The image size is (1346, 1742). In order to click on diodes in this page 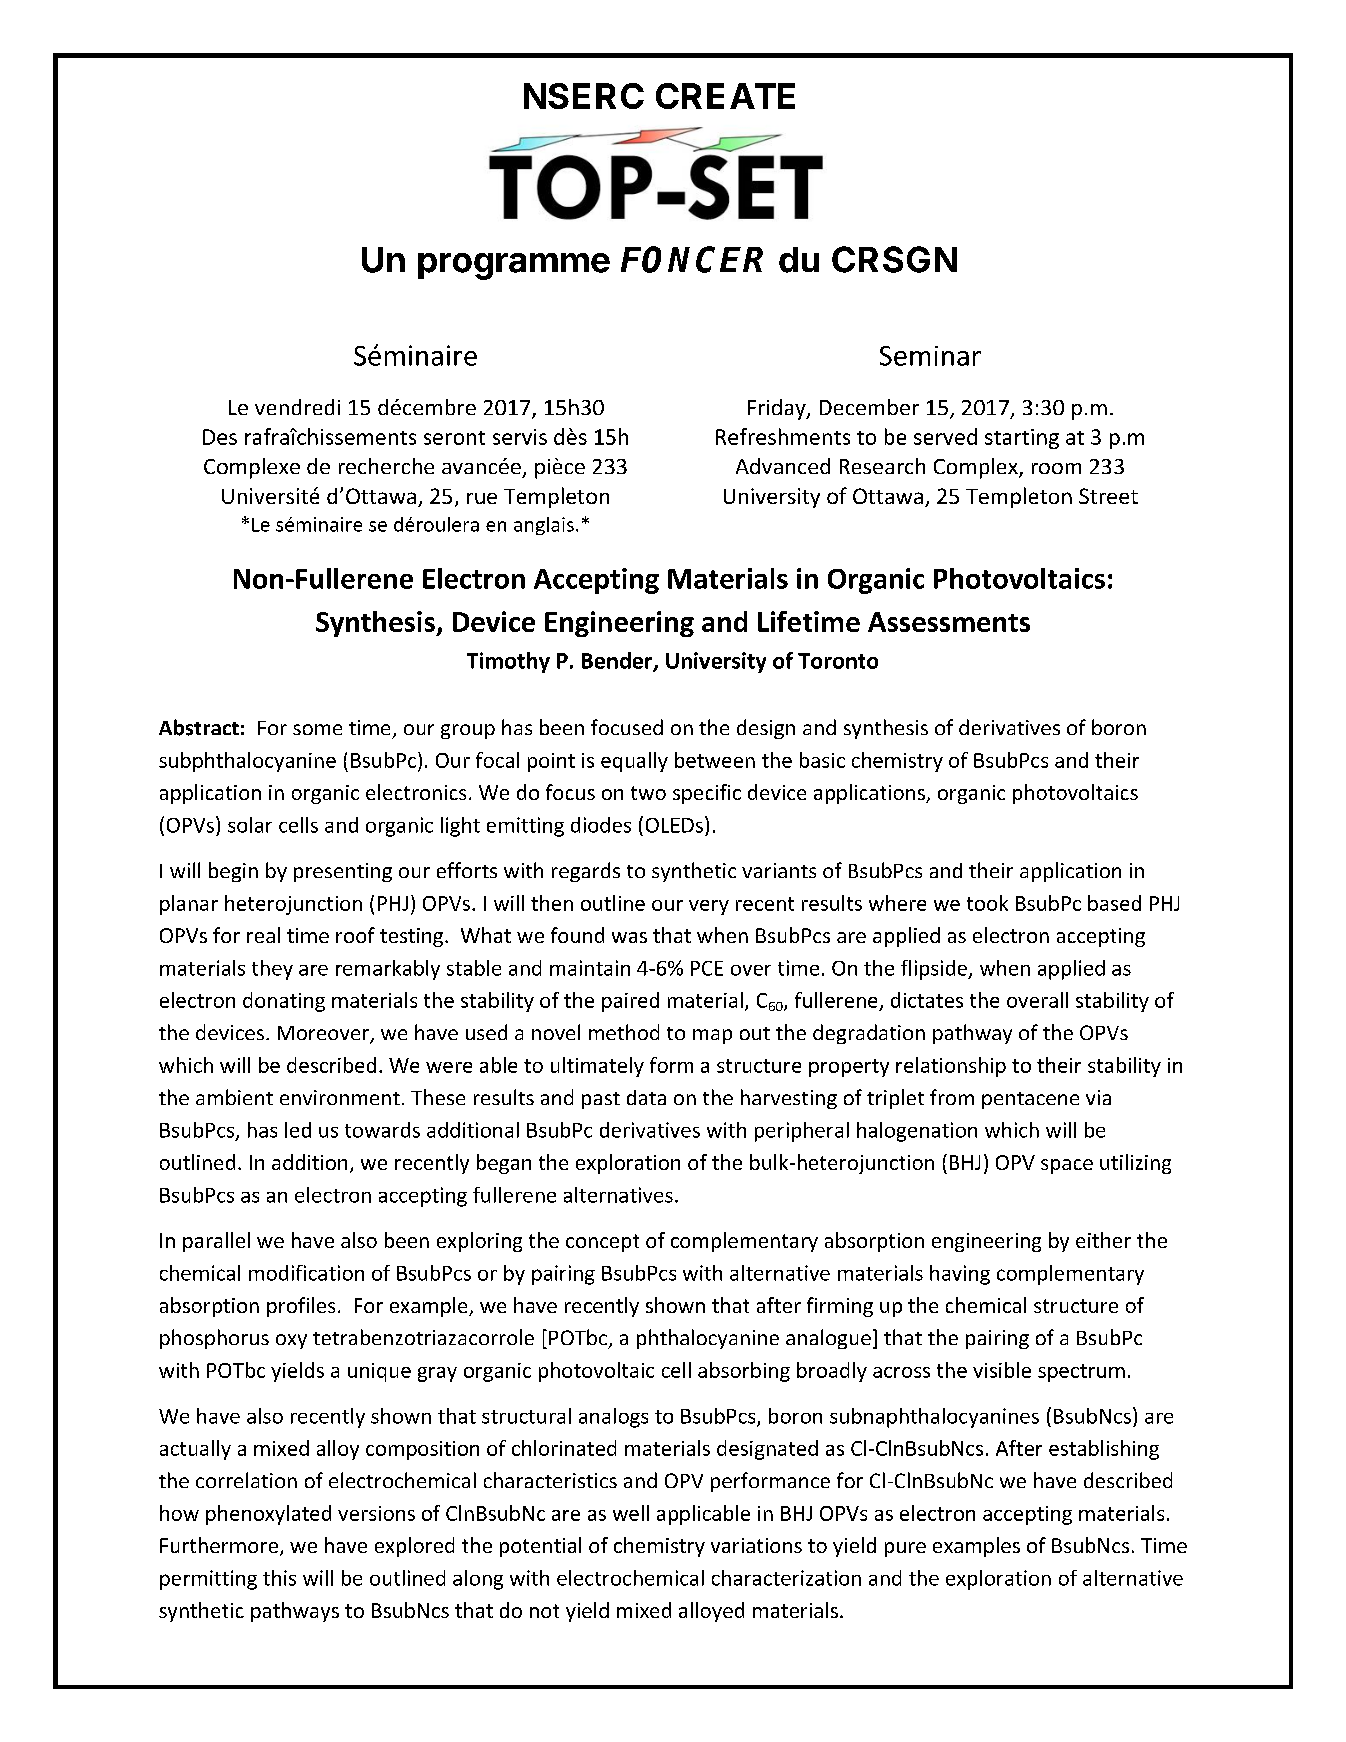, I will do `click(601, 825)`.
